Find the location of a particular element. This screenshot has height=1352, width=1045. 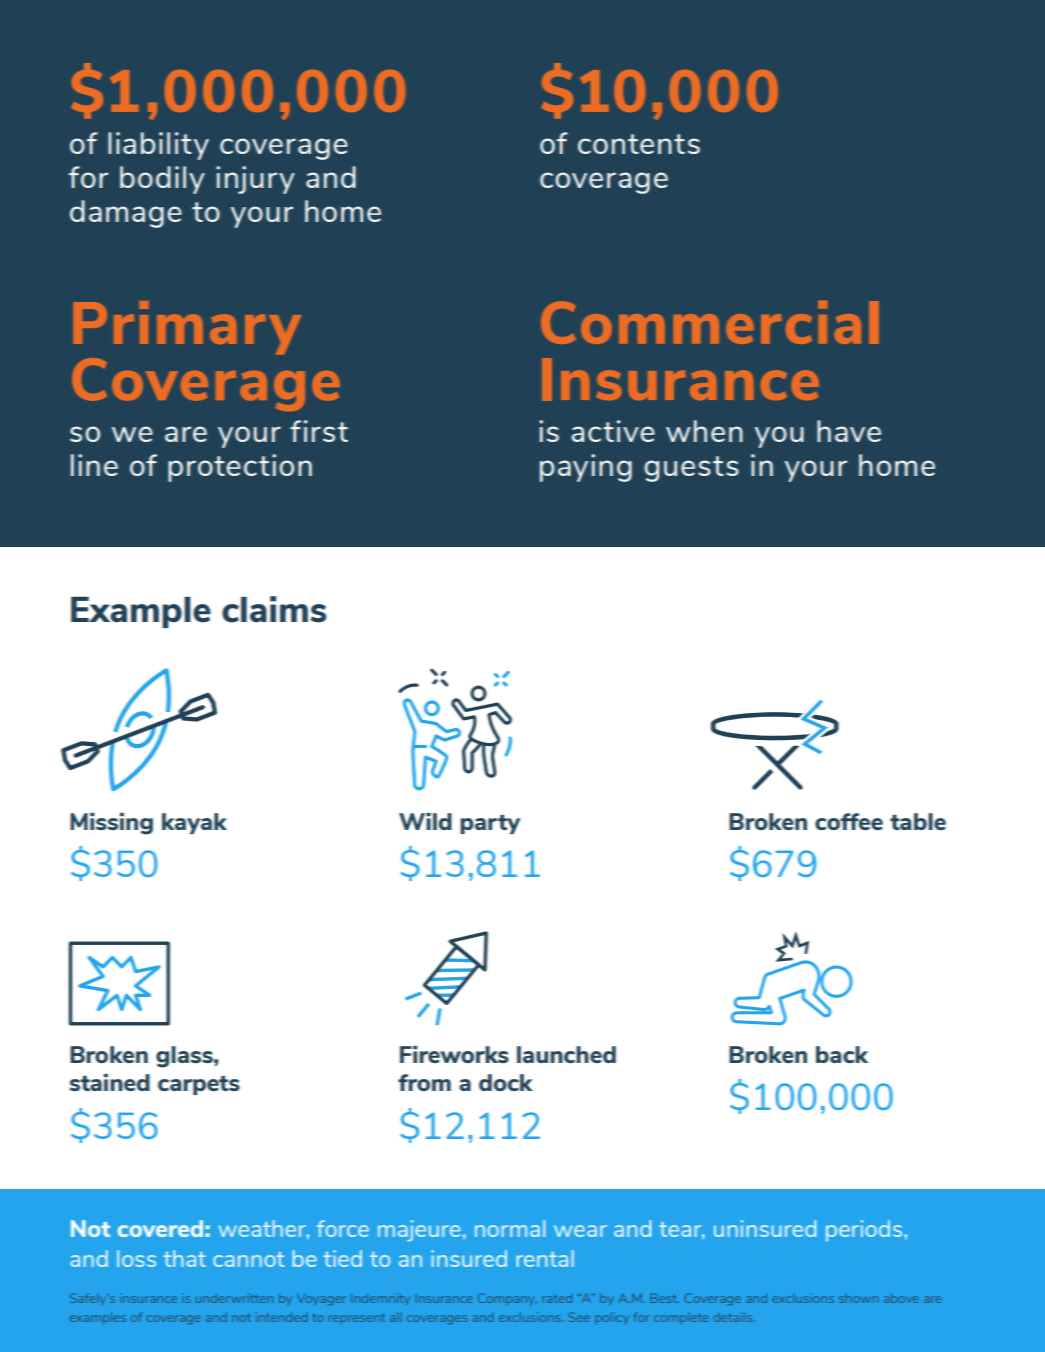

protection is located at coordinates (240, 468).
